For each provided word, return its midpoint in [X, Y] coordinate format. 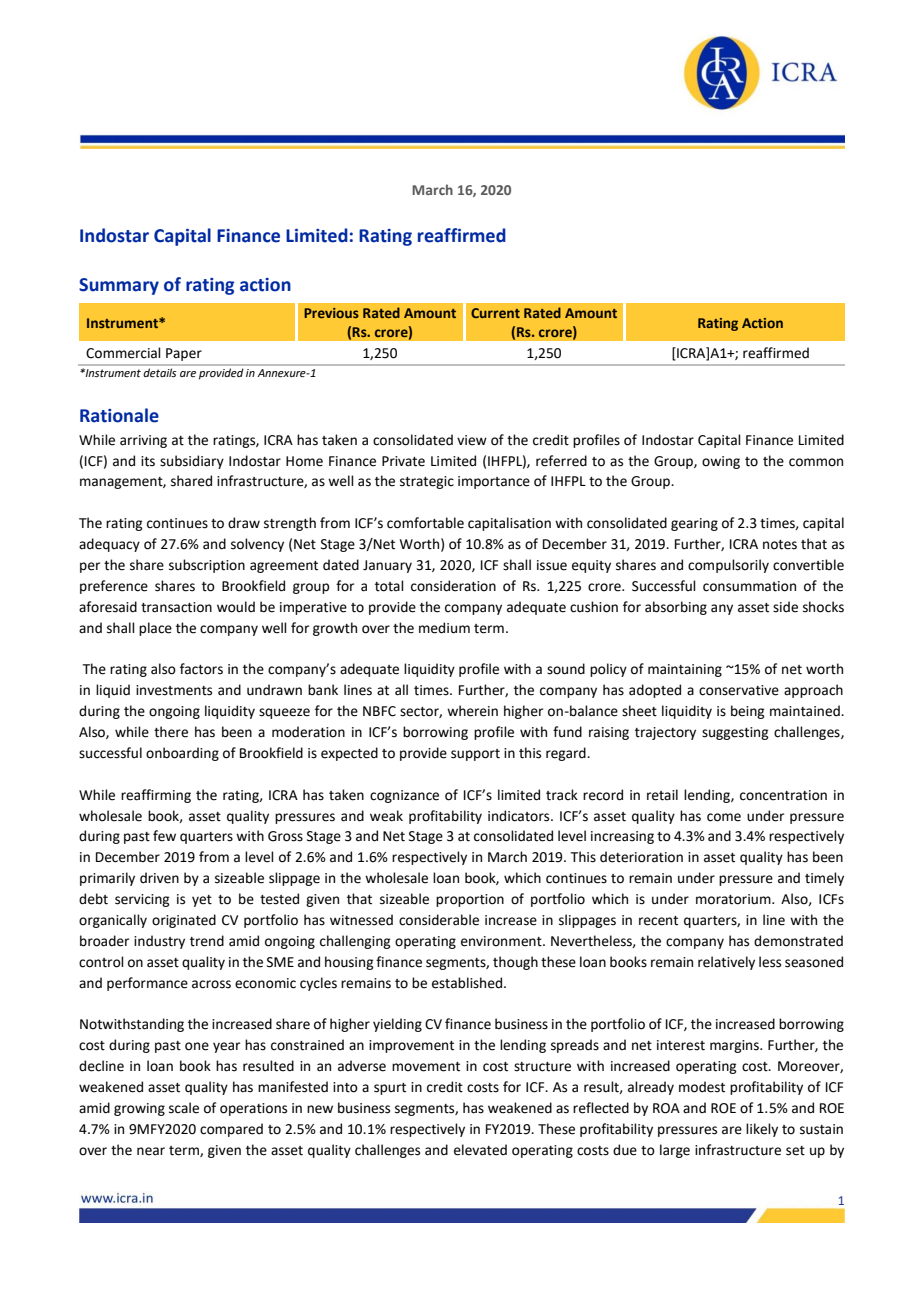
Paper [184, 354]
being [748, 712]
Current [495, 313]
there [171, 732]
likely [762, 1130]
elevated [480, 1150]
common [816, 462]
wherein [472, 711]
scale [184, 1108]
